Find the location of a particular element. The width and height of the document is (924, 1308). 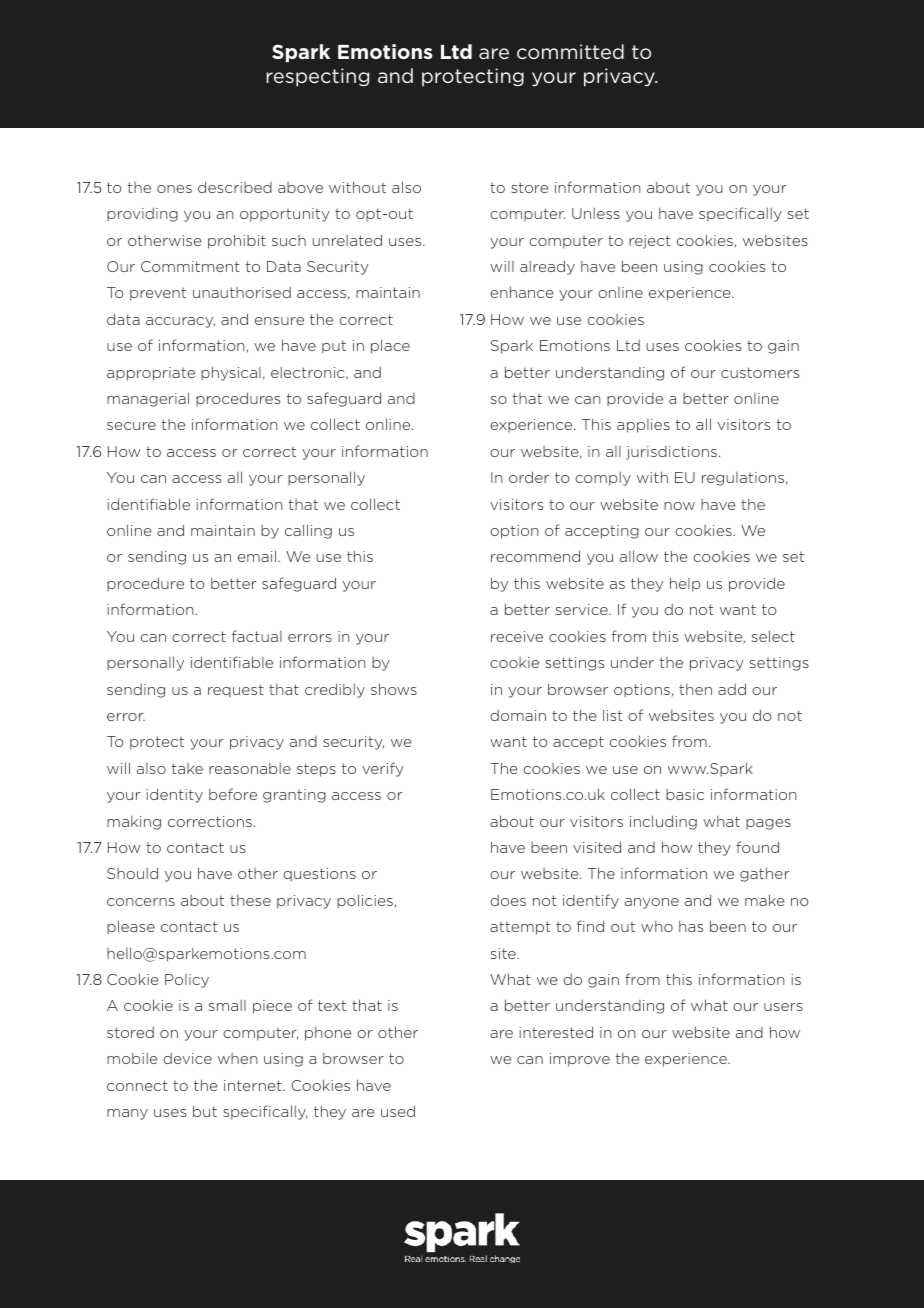

but is located at coordinates (205, 1111).
